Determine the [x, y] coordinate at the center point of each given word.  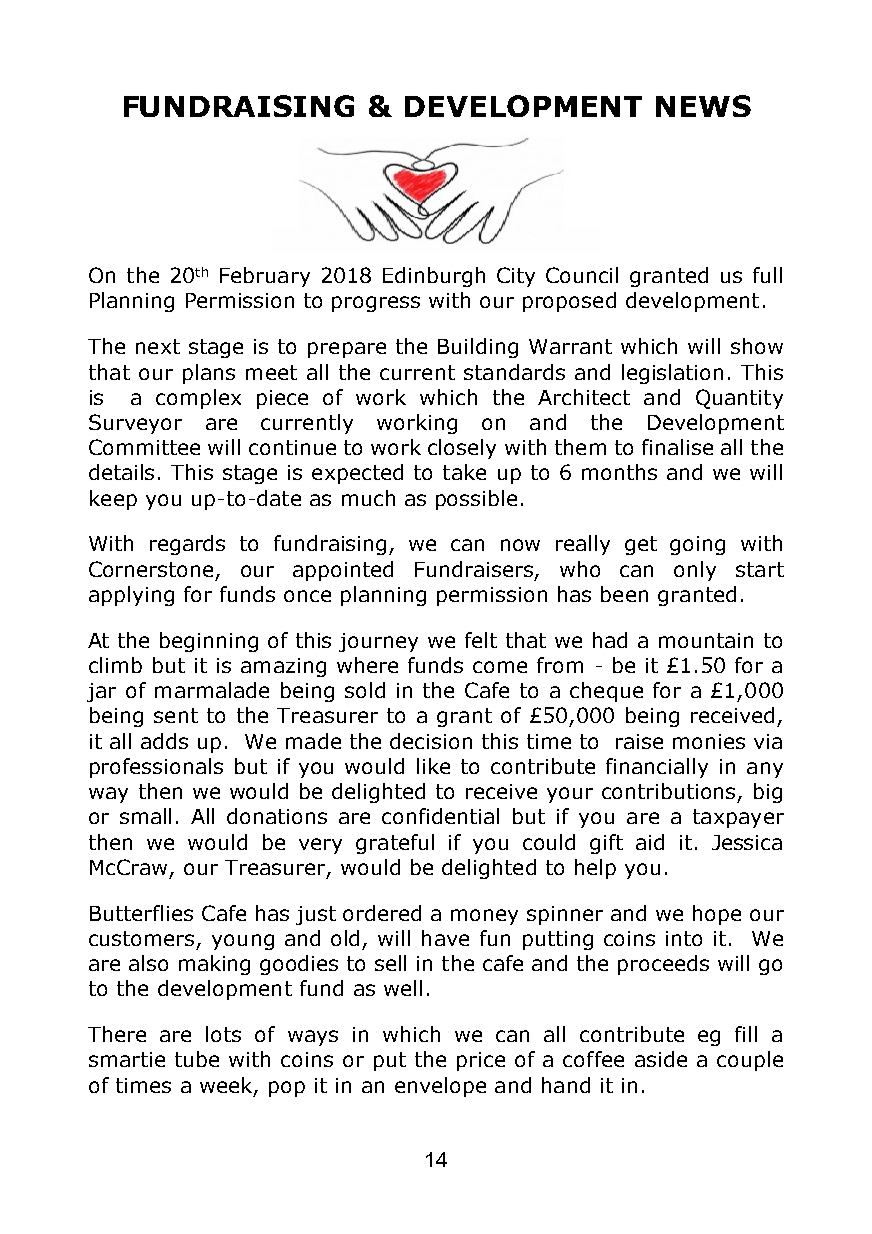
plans [209, 374]
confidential [440, 816]
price [481, 1061]
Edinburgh [434, 277]
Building [478, 348]
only [695, 571]
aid [650, 842]
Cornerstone [153, 570]
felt [481, 640]
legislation [672, 374]
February [265, 277]
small [145, 816]
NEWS [703, 106]
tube [197, 1059]
